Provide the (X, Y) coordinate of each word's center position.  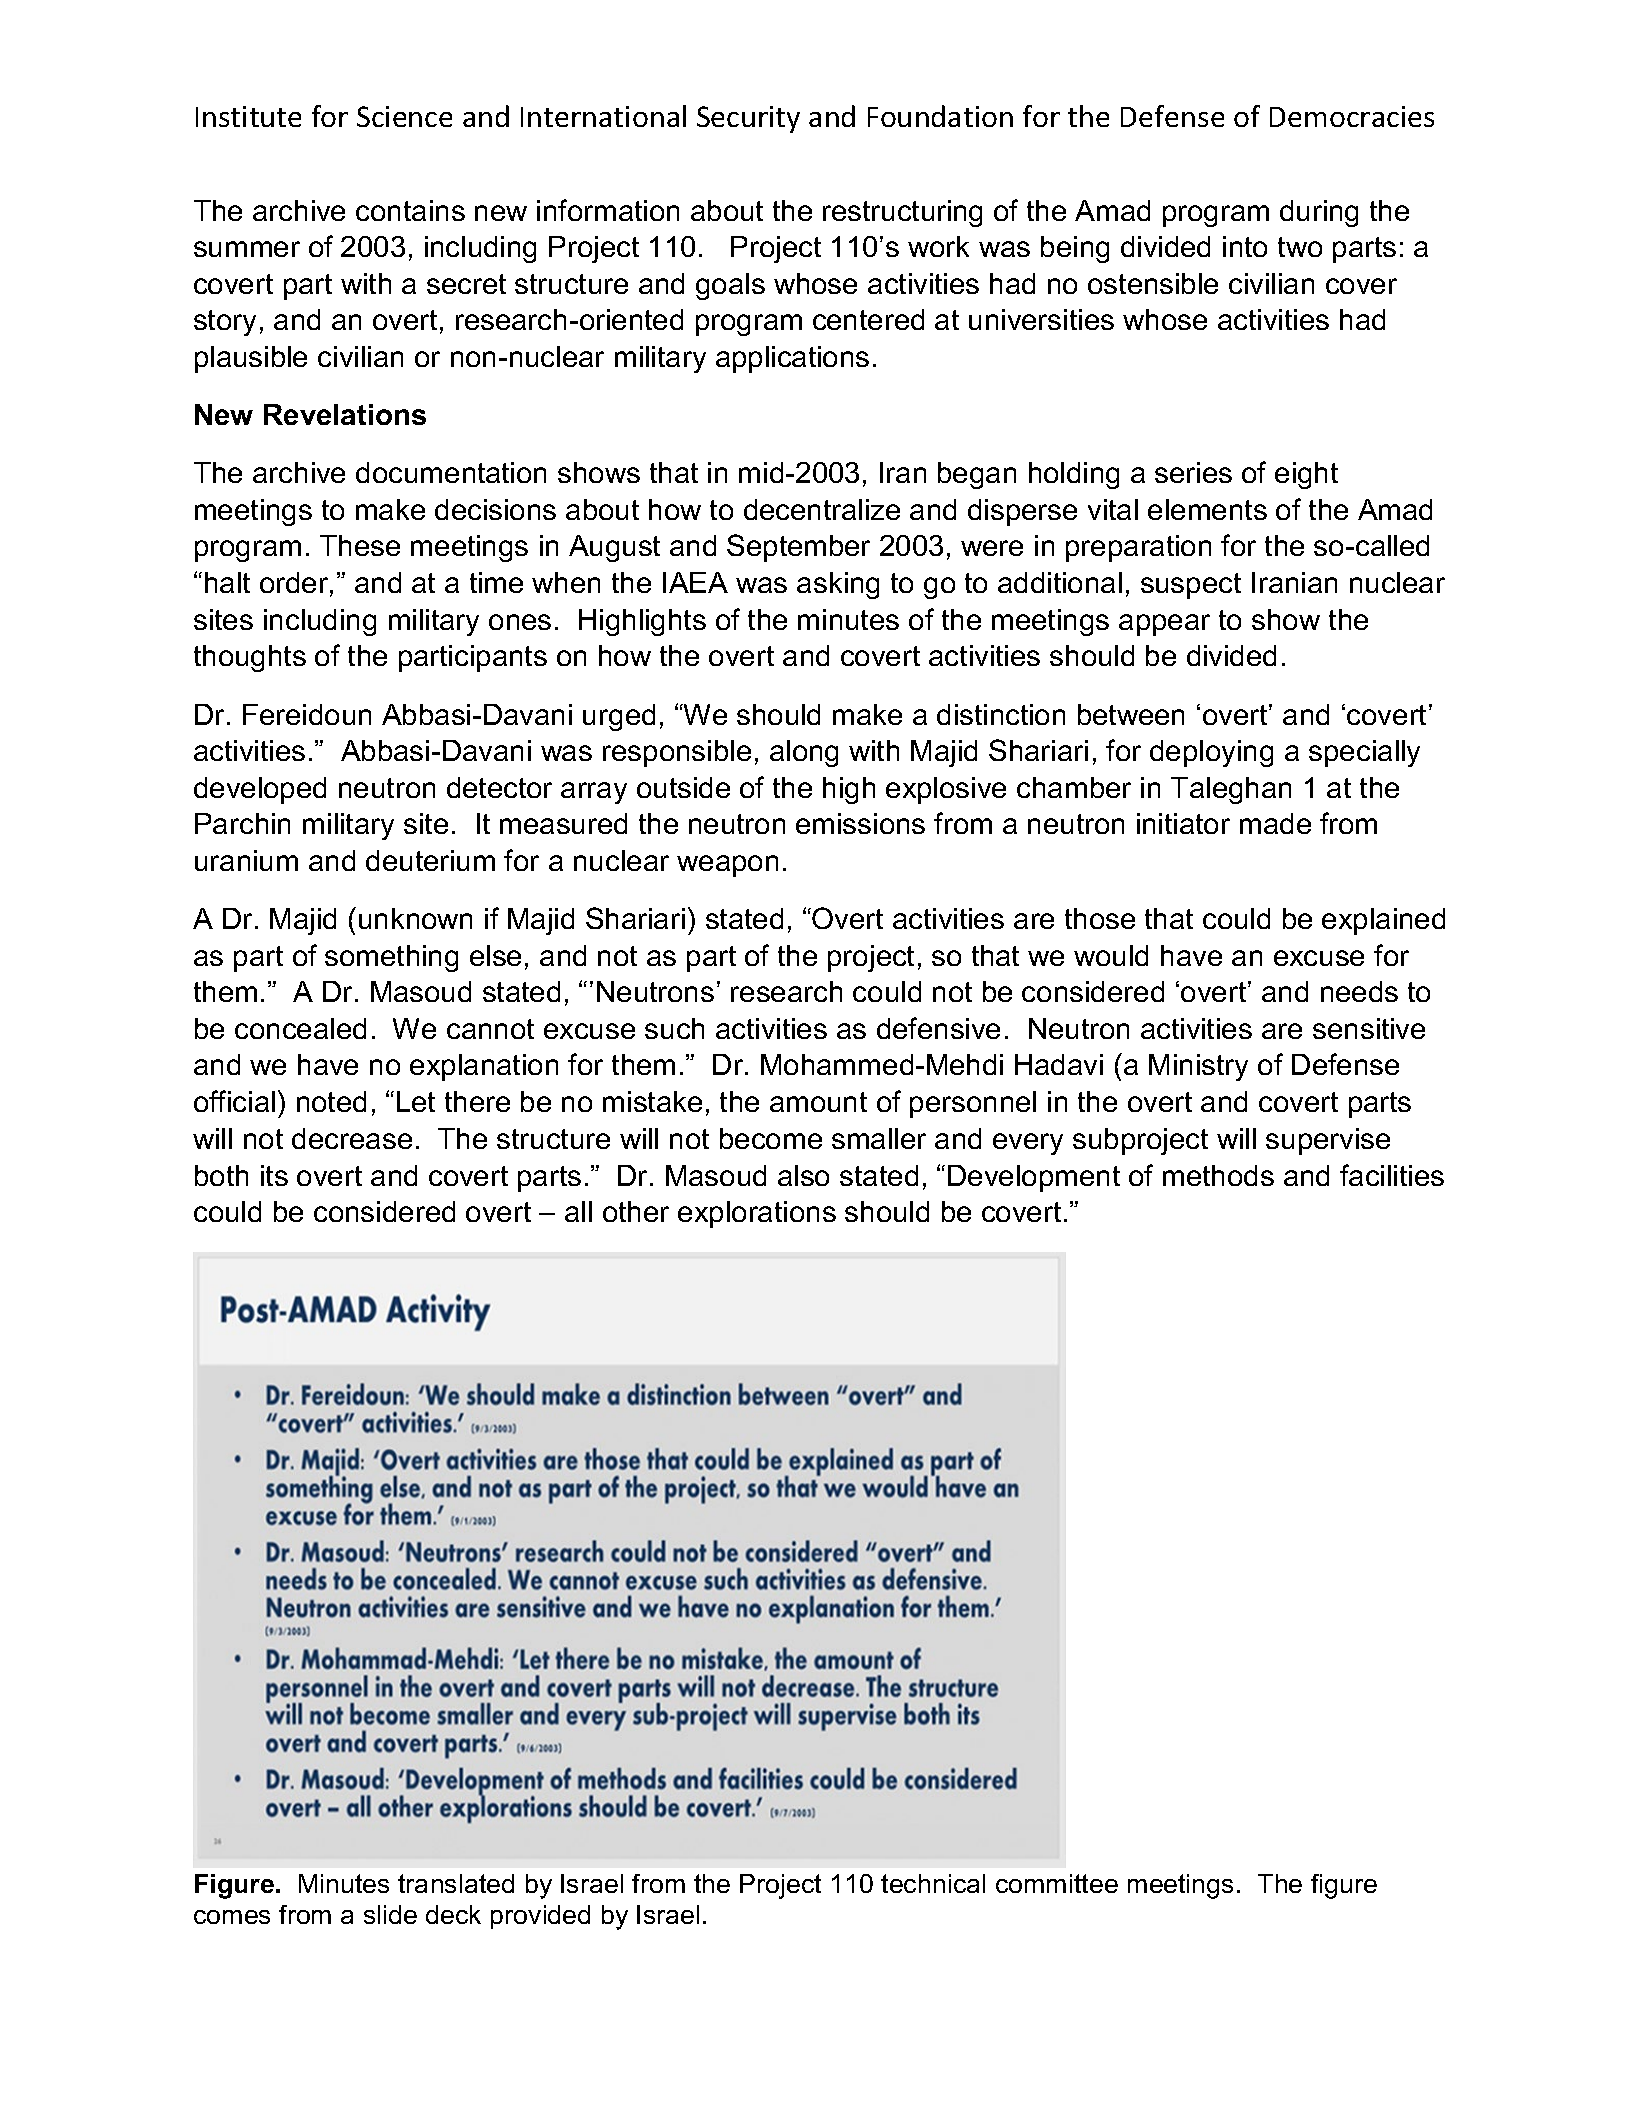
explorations (757, 1214)
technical (933, 1883)
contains (410, 210)
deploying (1211, 753)
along (804, 753)
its (274, 1175)
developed (260, 790)
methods (1218, 1175)
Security (748, 119)
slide (390, 1914)
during (1319, 213)
